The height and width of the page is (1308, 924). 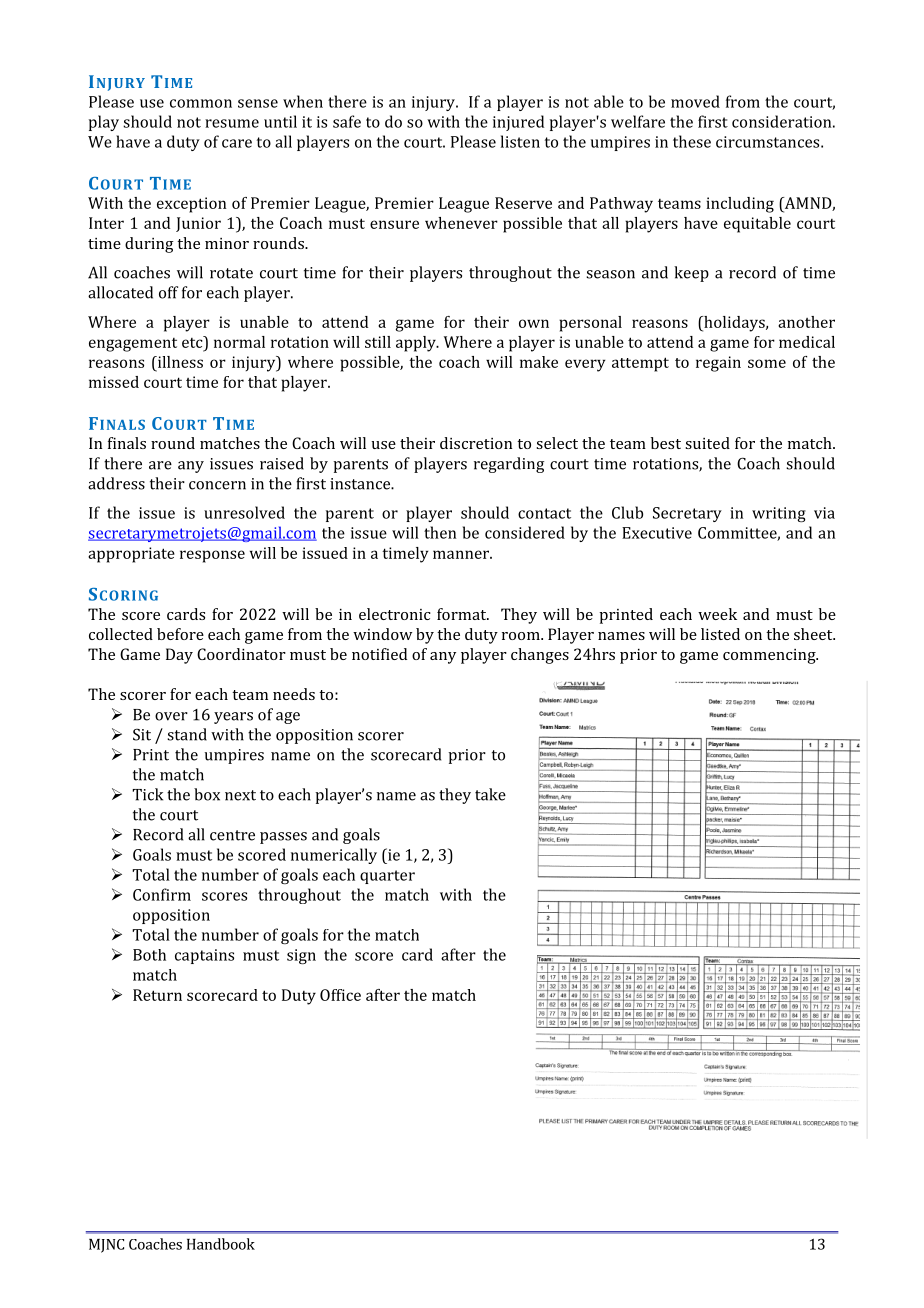 What do you see at coordinates (201, 103) in the page?
I see `common` at bounding box center [201, 103].
